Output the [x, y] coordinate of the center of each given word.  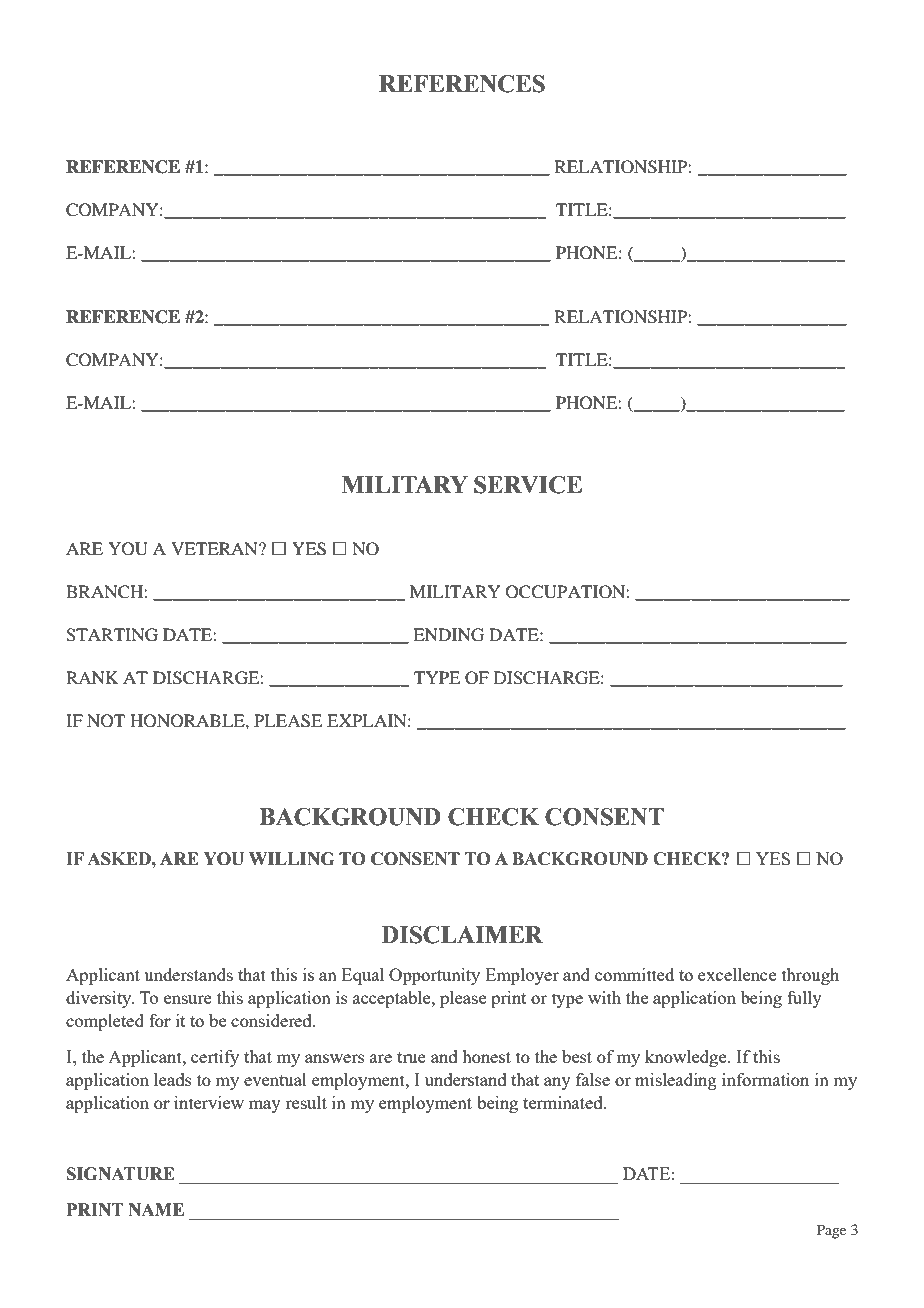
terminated [564, 1102]
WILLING [291, 859]
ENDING [448, 635]
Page [831, 1231]
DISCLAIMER [462, 935]
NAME [156, 1209]
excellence [737, 974]
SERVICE [528, 485]
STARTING [112, 635]
